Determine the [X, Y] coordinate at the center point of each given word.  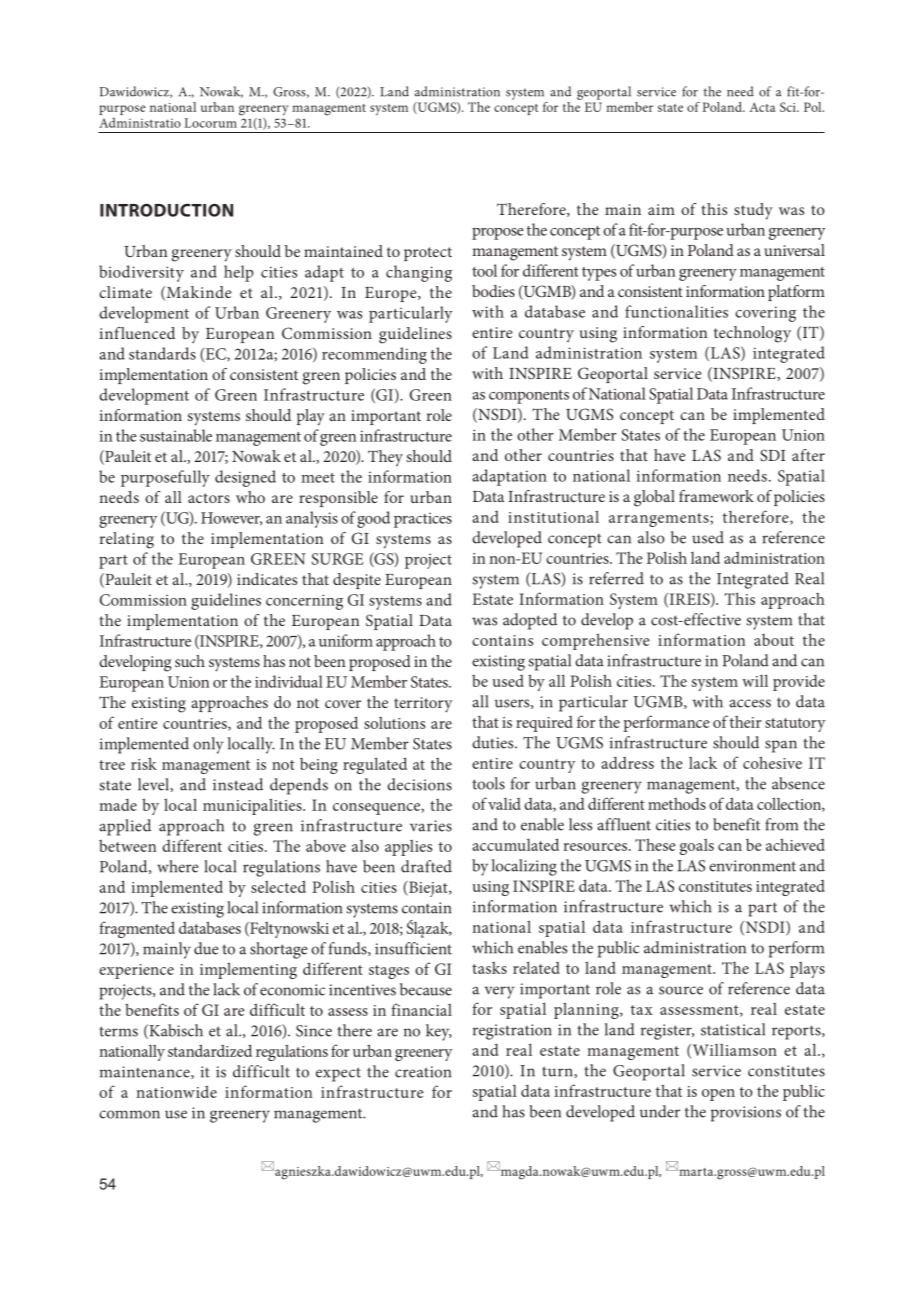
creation [423, 1072]
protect [428, 254]
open [718, 1095]
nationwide [176, 1091]
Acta [762, 107]
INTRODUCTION [166, 210]
